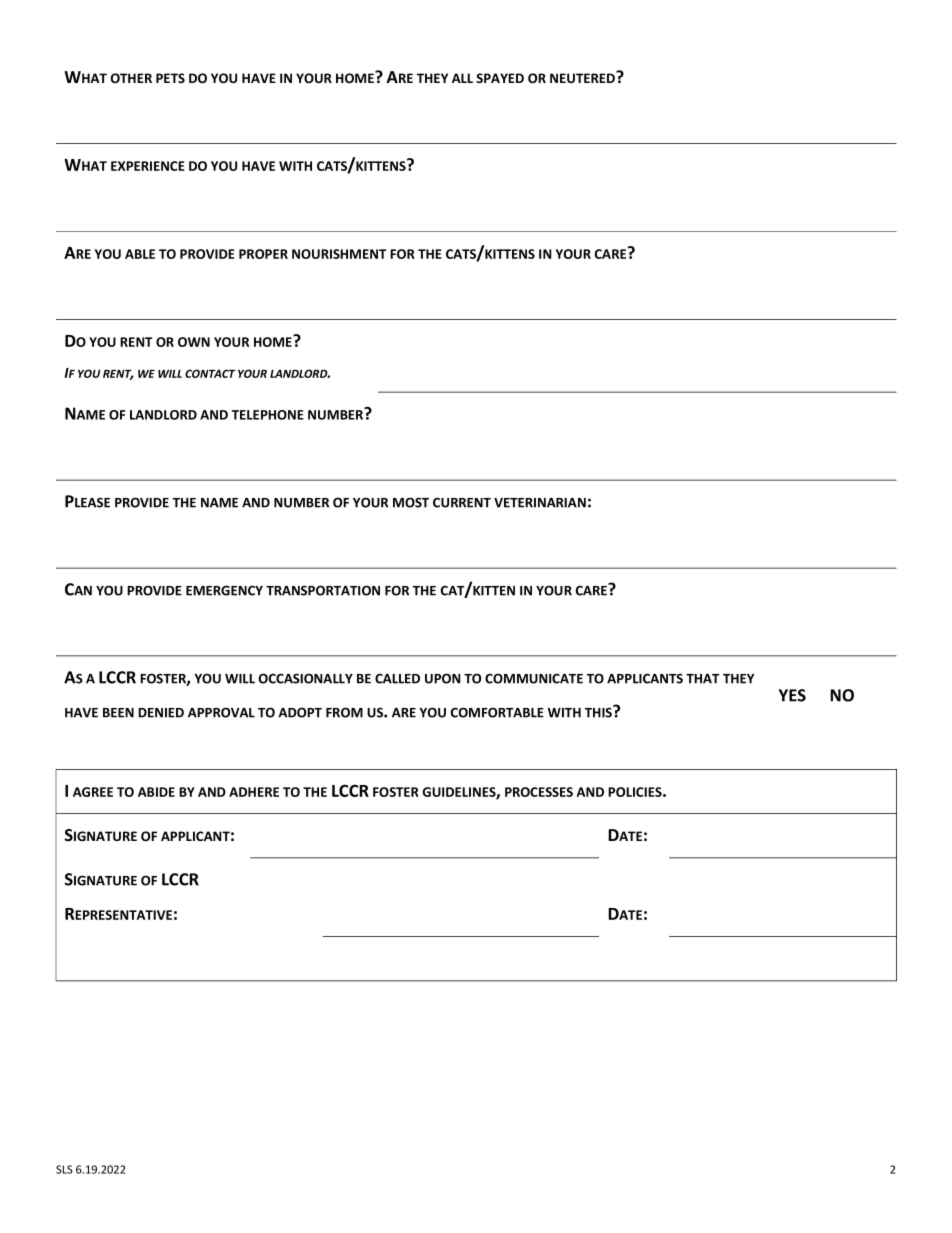  Describe the element at coordinates (443, 678) in the page. I see `UPON` at that location.
